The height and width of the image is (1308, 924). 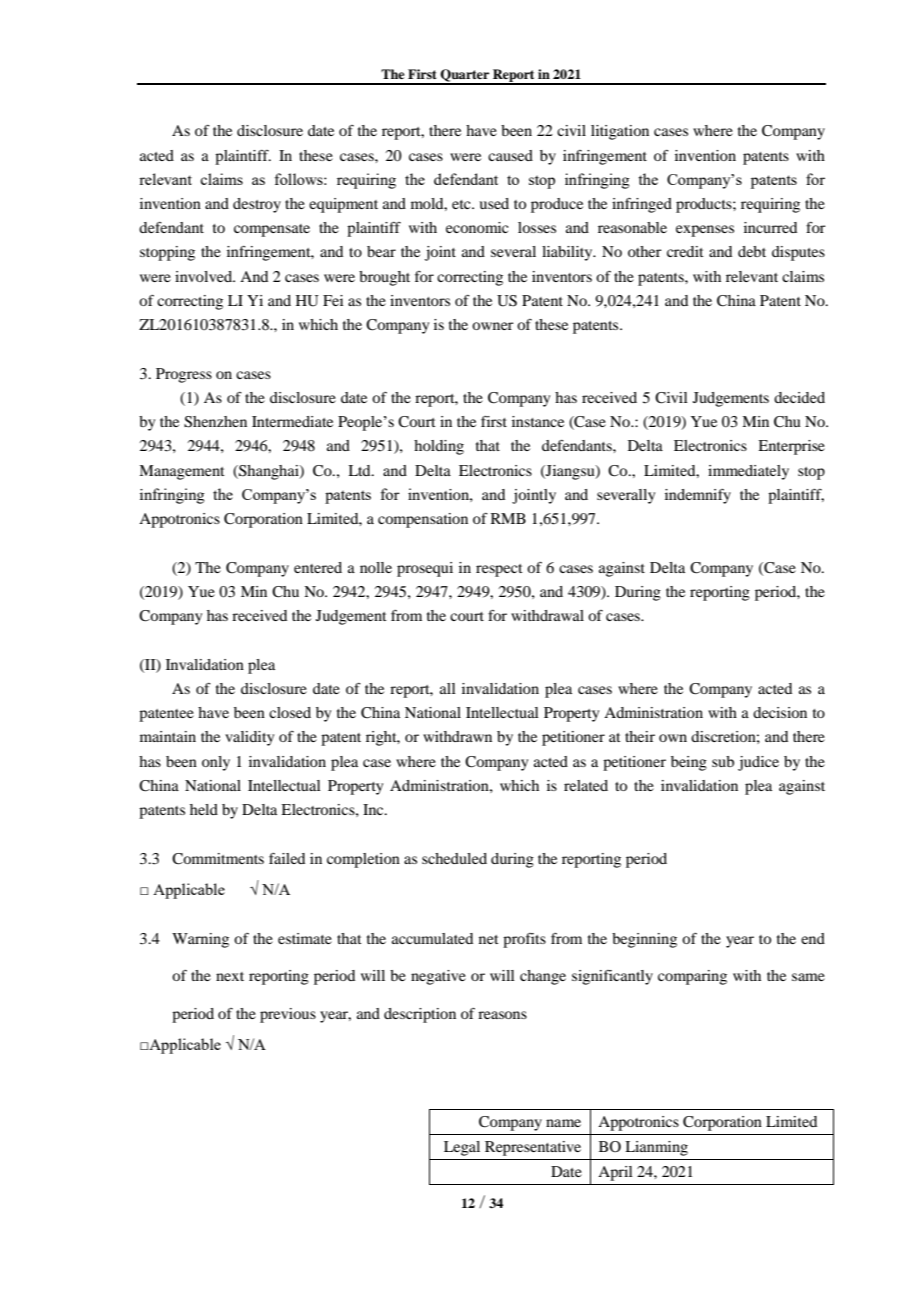 I want to click on previous, so click(x=288, y=1015).
